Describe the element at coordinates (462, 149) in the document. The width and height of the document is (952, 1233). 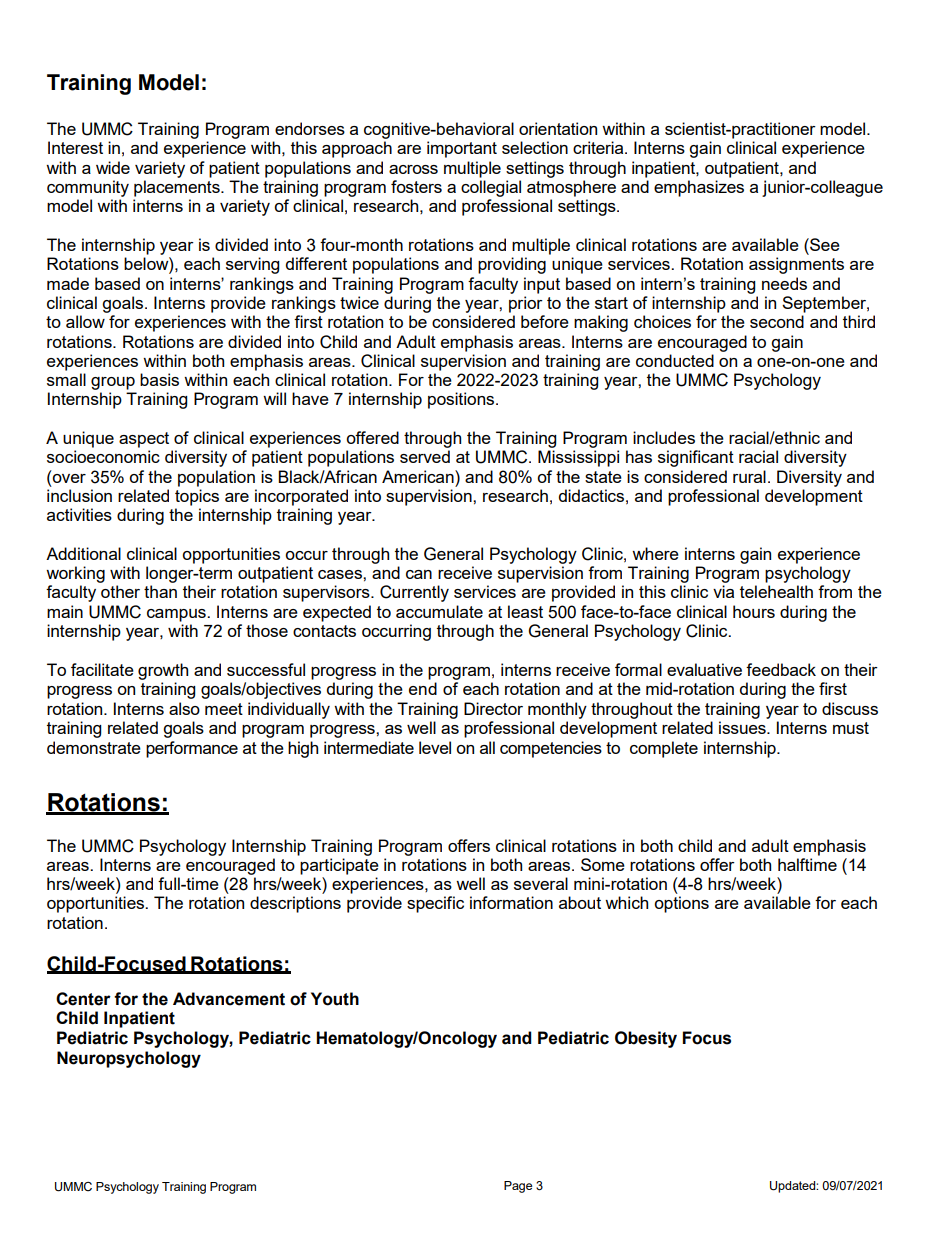
I see `important` at that location.
